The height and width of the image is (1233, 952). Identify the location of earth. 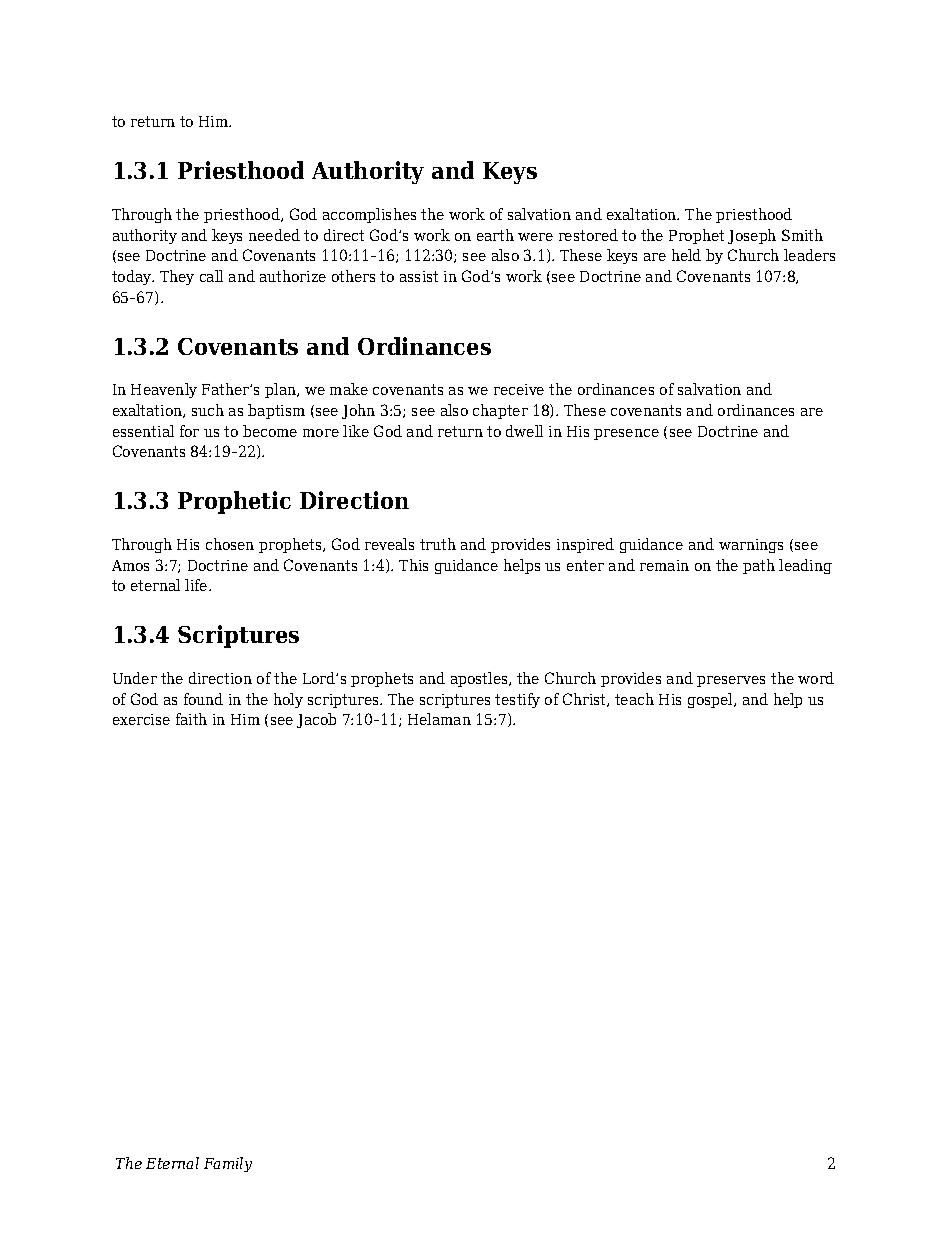
(495, 235).
